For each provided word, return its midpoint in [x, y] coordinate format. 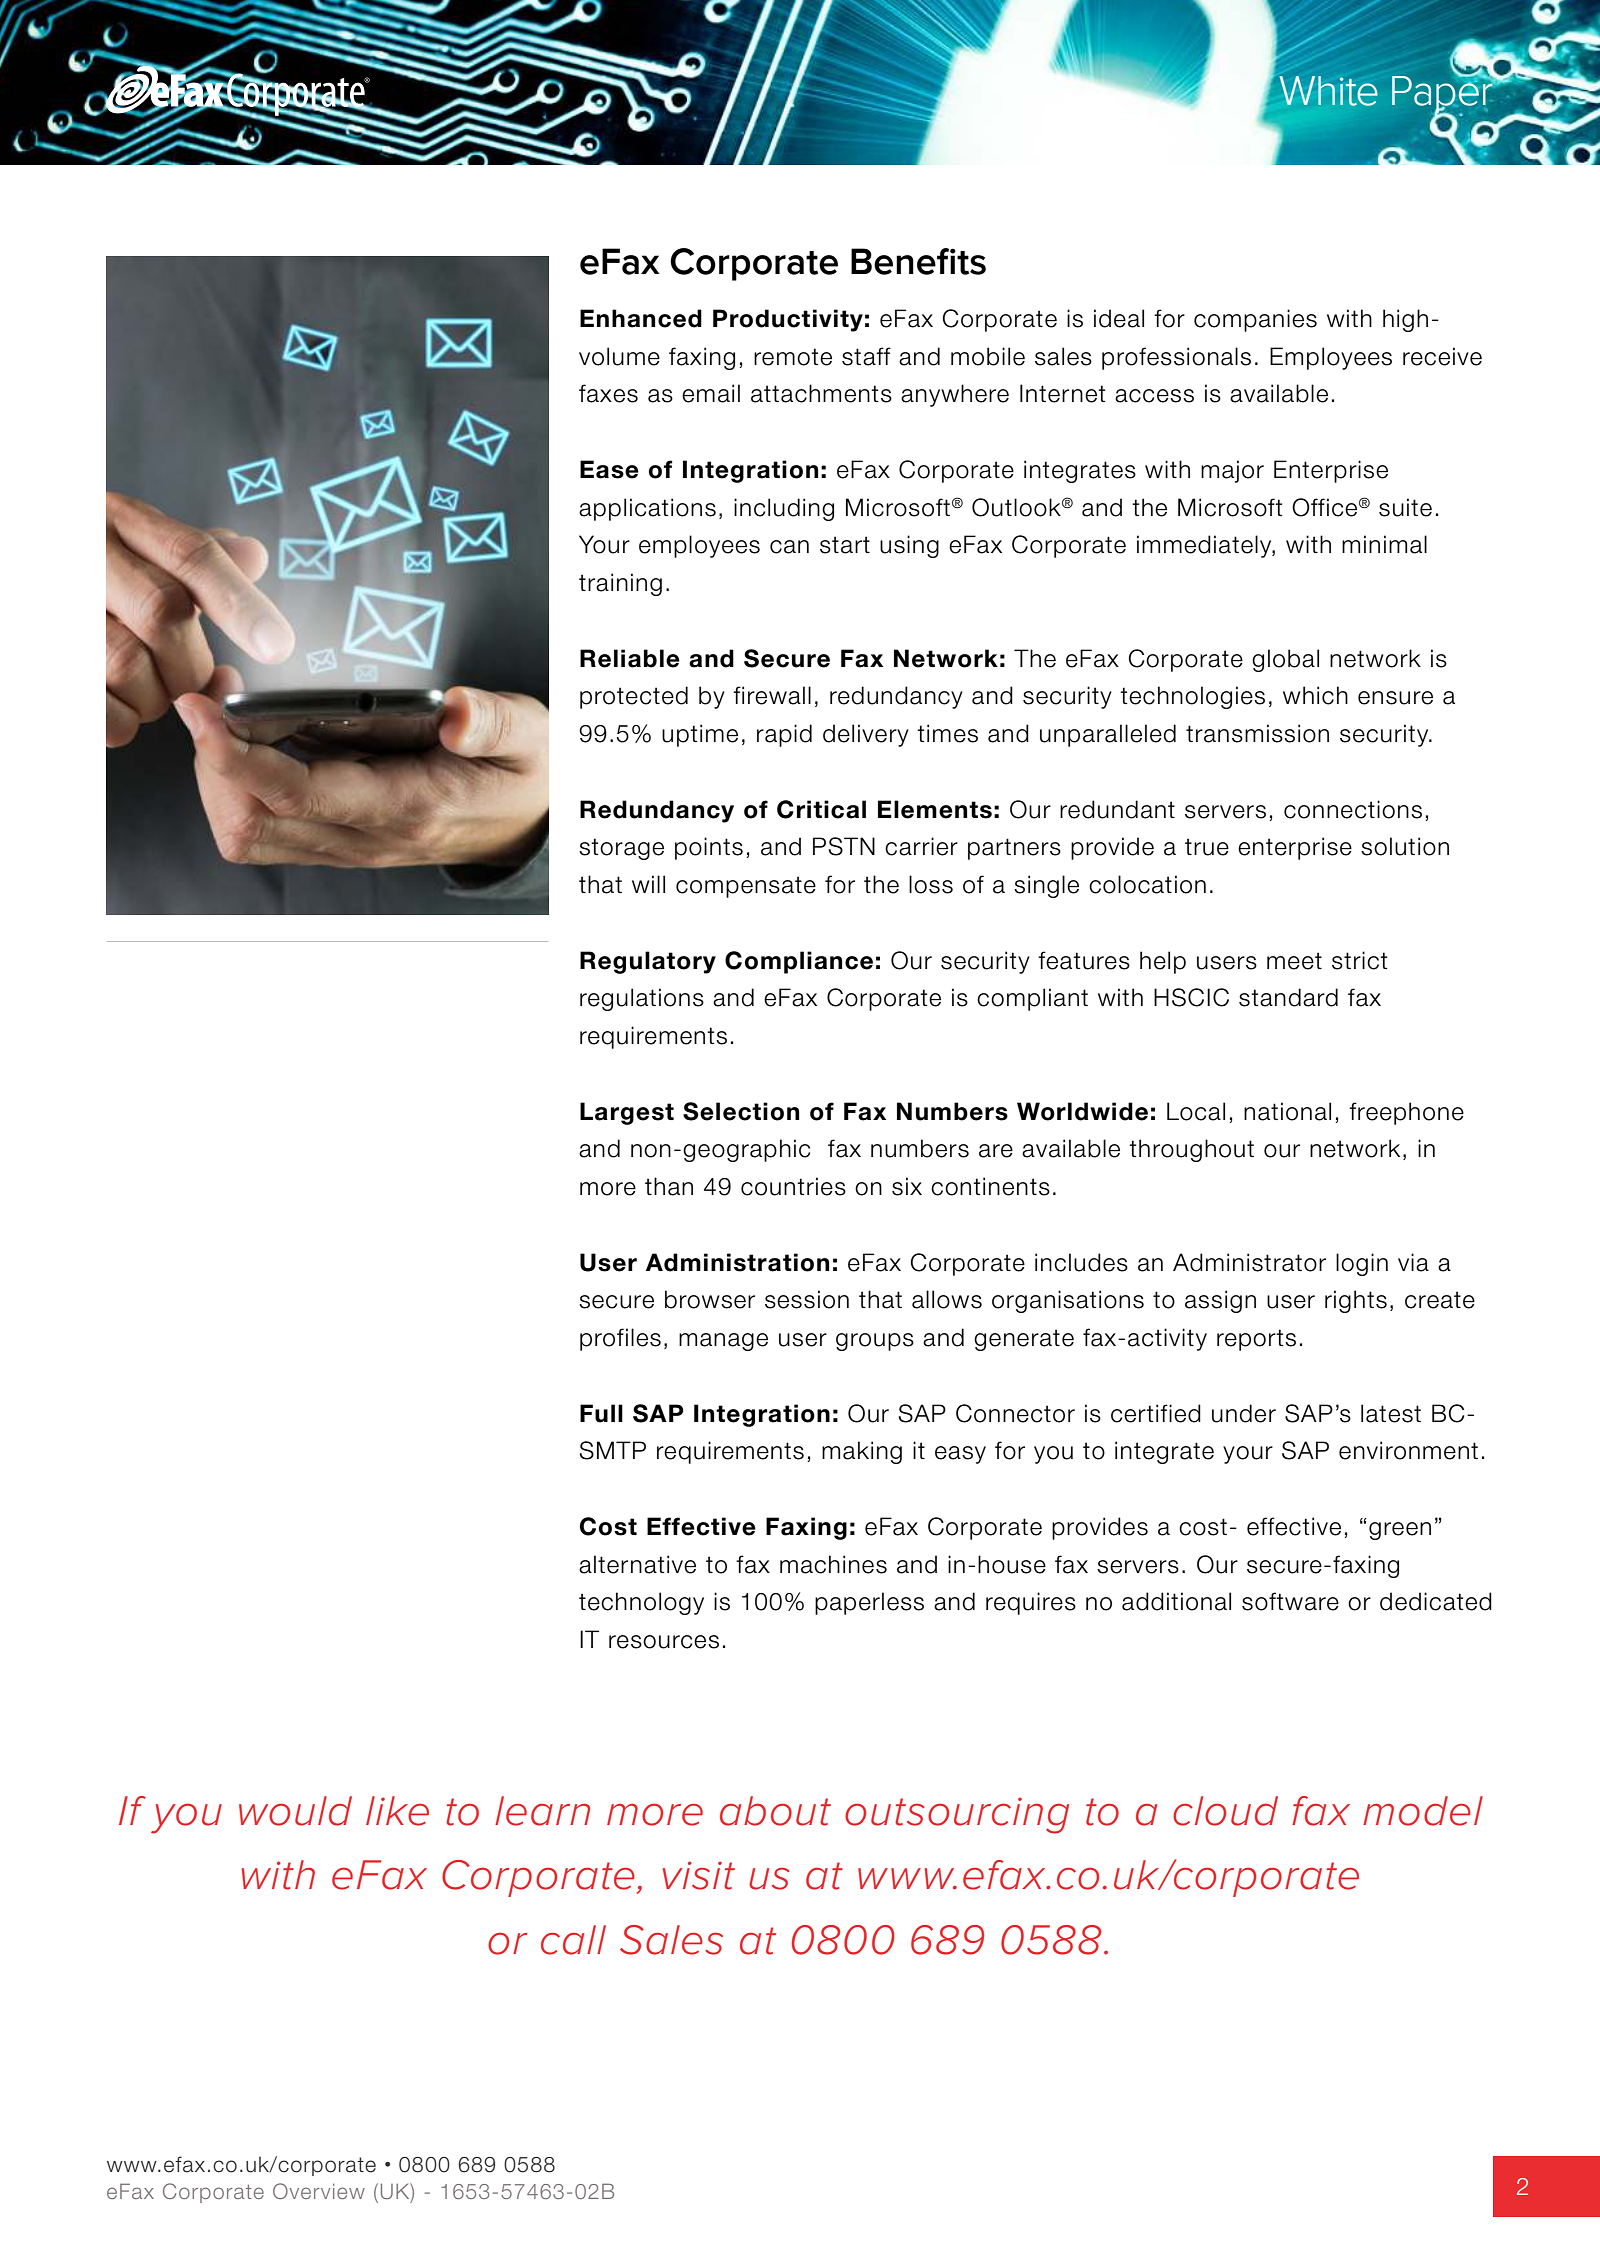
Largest [627, 1113]
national [1287, 1111]
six [907, 1186]
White [1329, 91]
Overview [319, 2191]
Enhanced [641, 318]
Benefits [918, 261]
